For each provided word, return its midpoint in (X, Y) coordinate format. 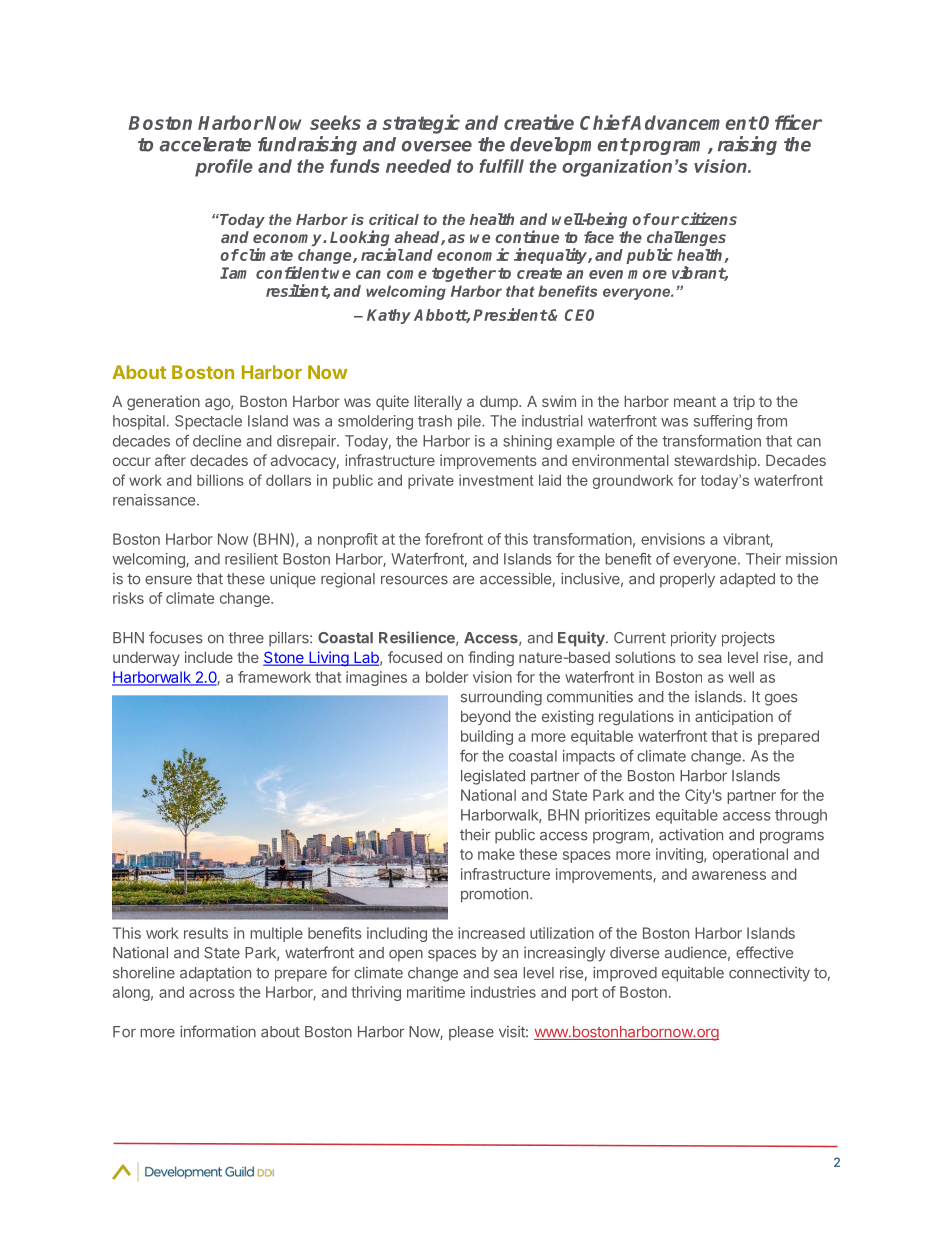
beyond (486, 718)
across (212, 993)
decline (217, 441)
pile (470, 422)
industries (503, 992)
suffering (723, 422)
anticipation (734, 717)
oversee (437, 146)
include (209, 657)
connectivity (769, 974)
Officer (790, 122)
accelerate (205, 144)
